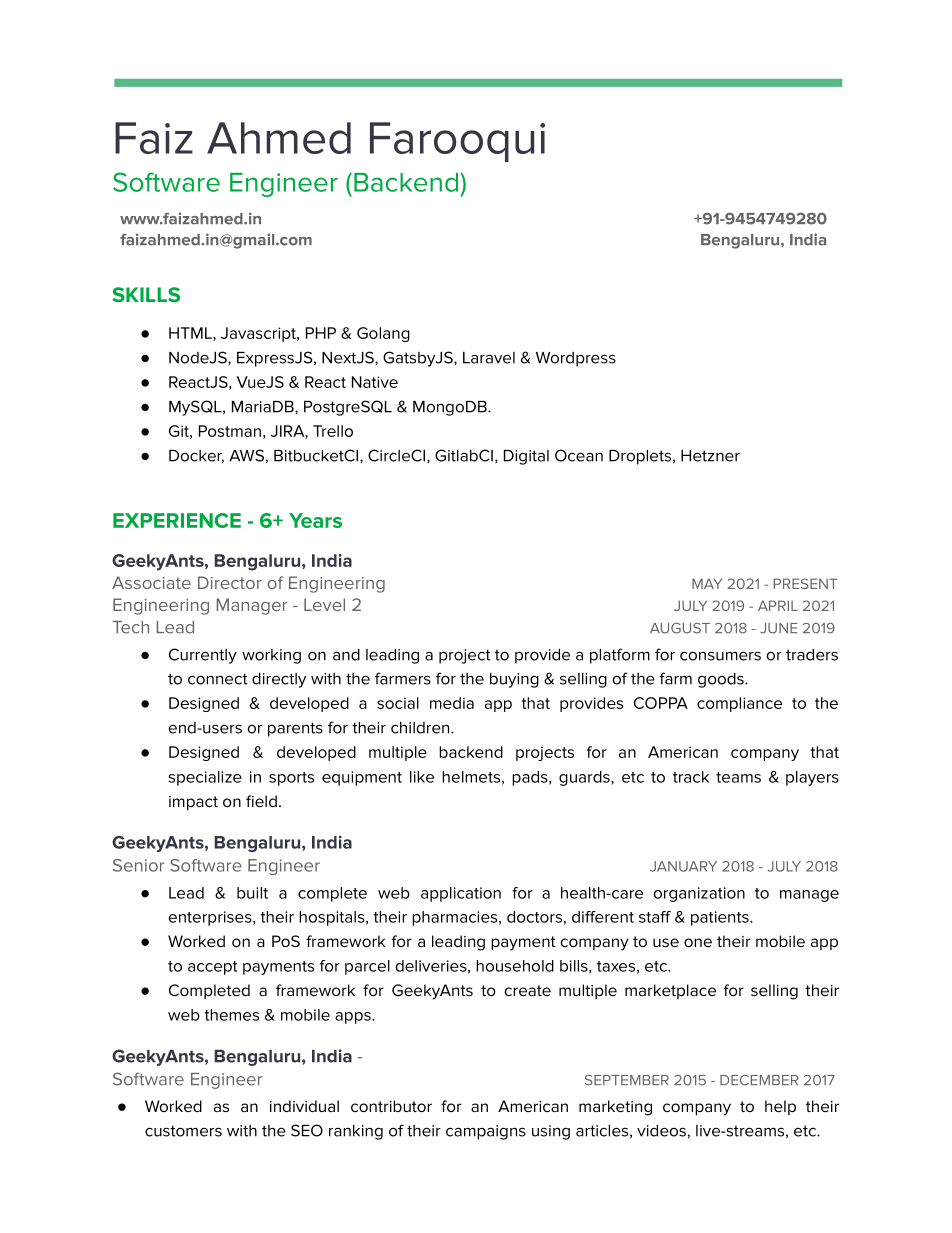  Describe the element at coordinates (461, 894) in the screenshot. I see `application` at that location.
